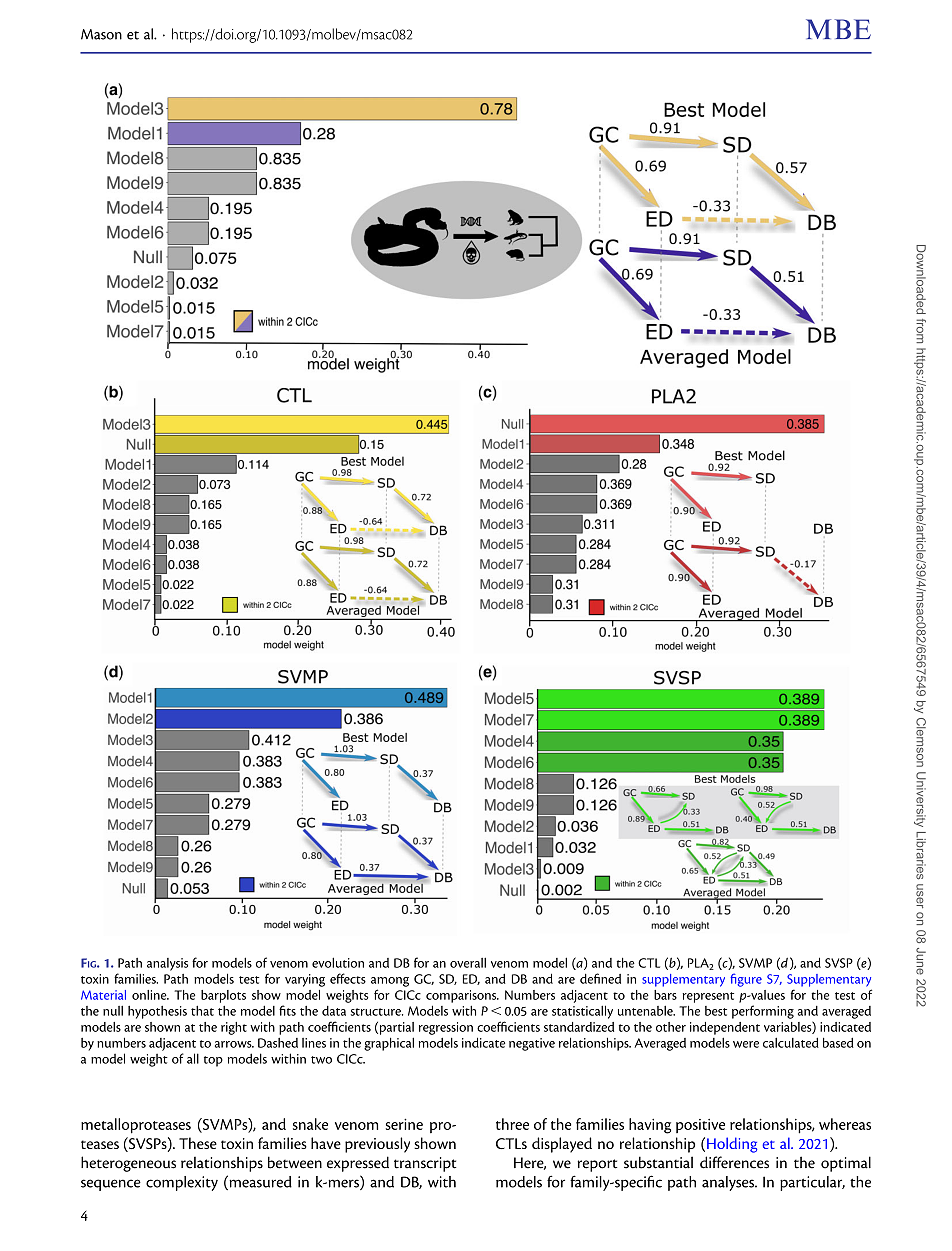 The width and height of the screenshot is (952, 1251). Describe the element at coordinates (468, 962) in the screenshot. I see `overall` at that location.
